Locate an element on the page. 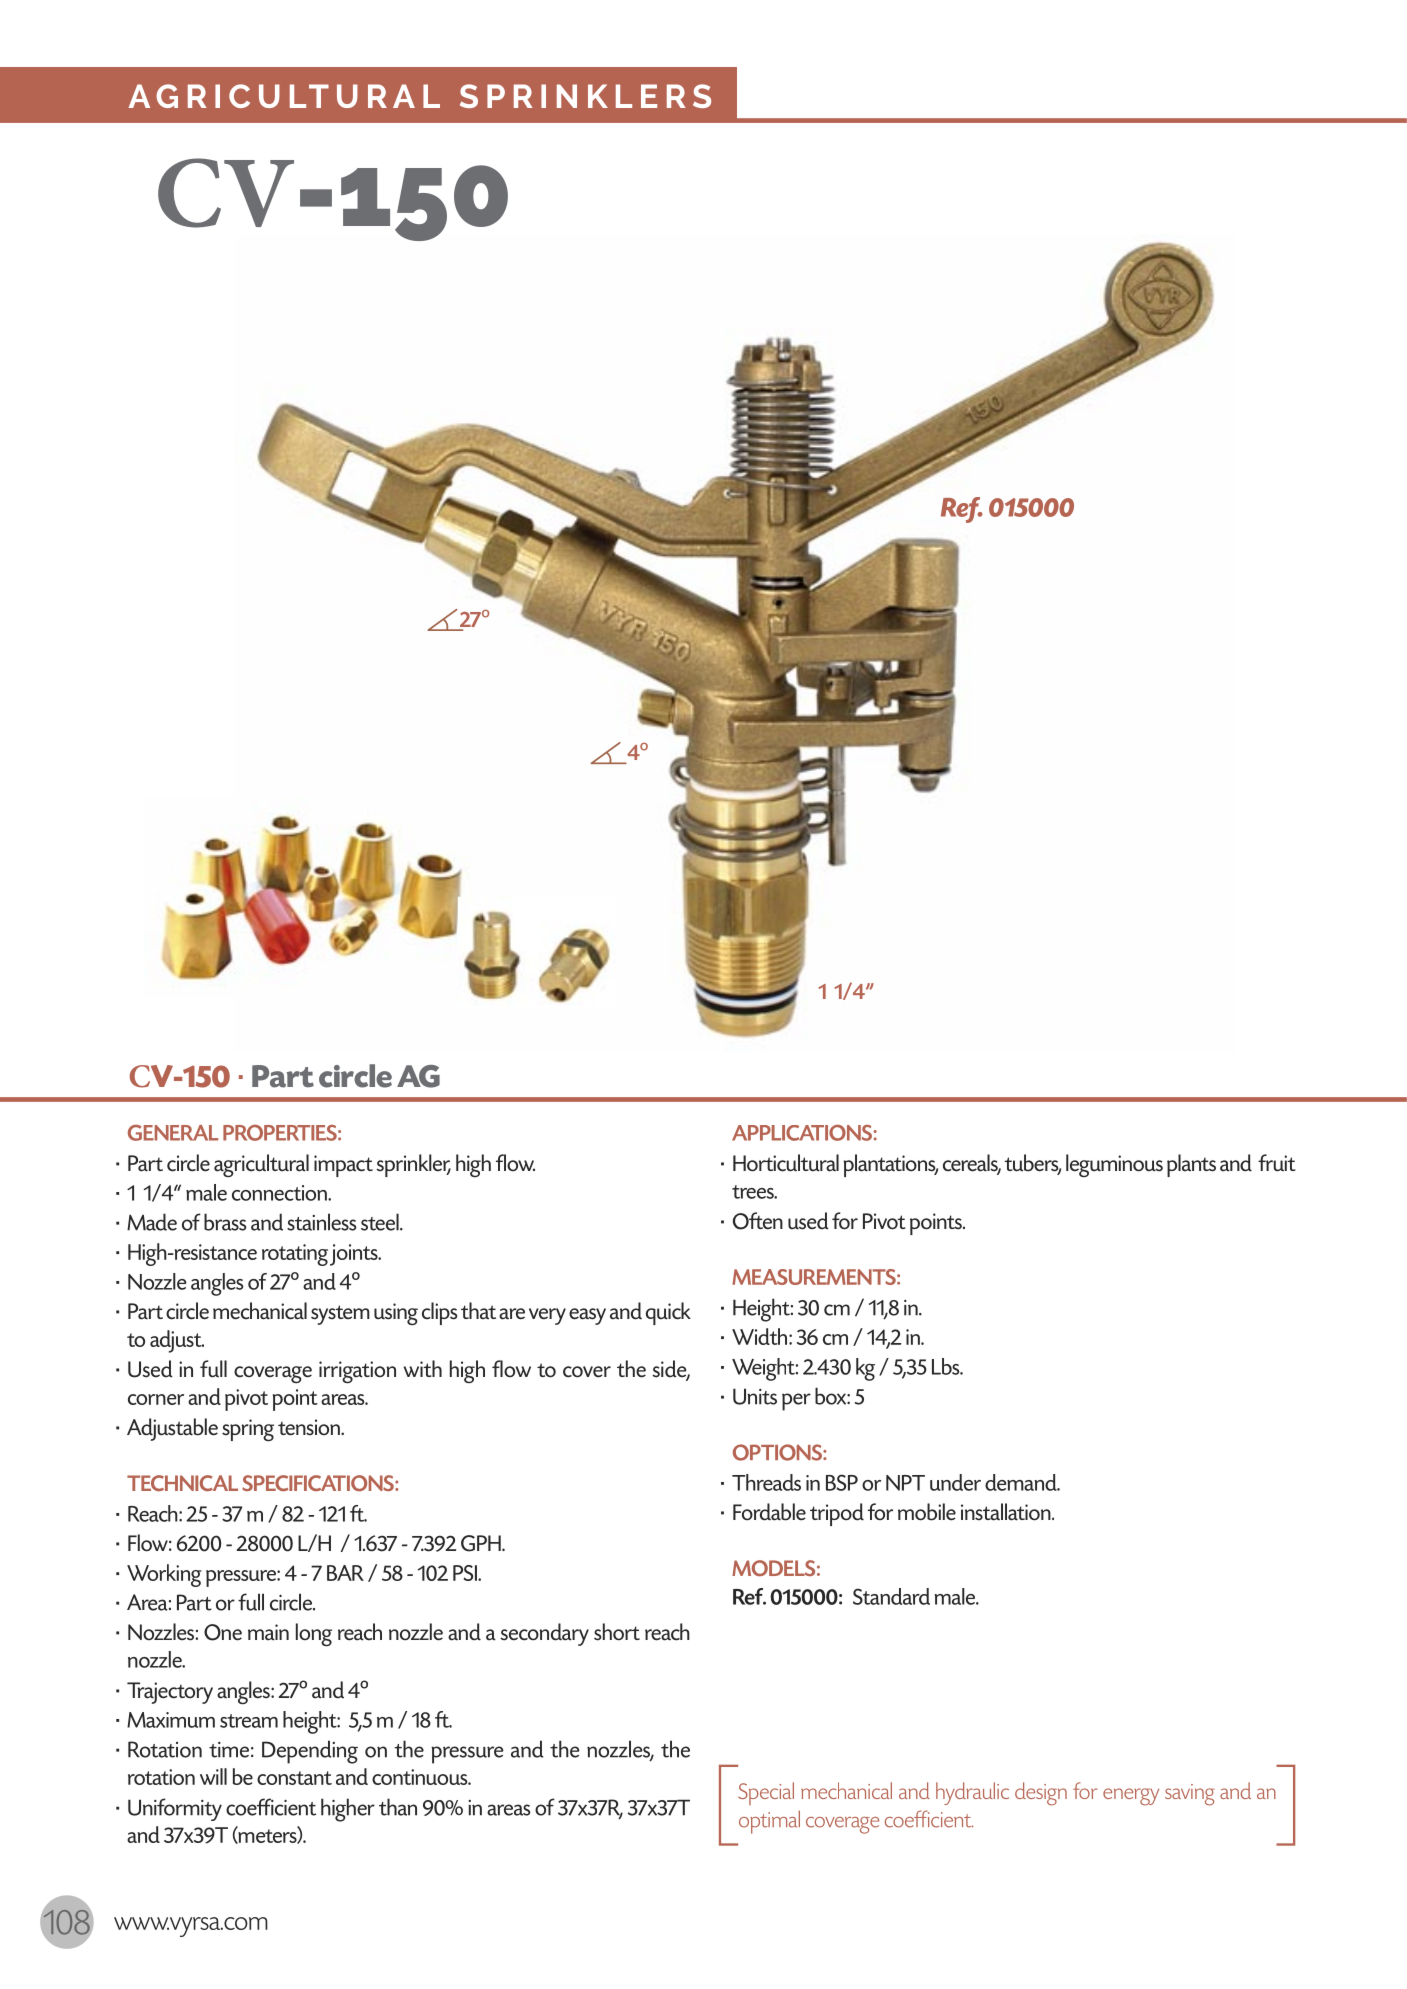 This page has height=1989, width=1407. Threads is located at coordinates (766, 1482).
